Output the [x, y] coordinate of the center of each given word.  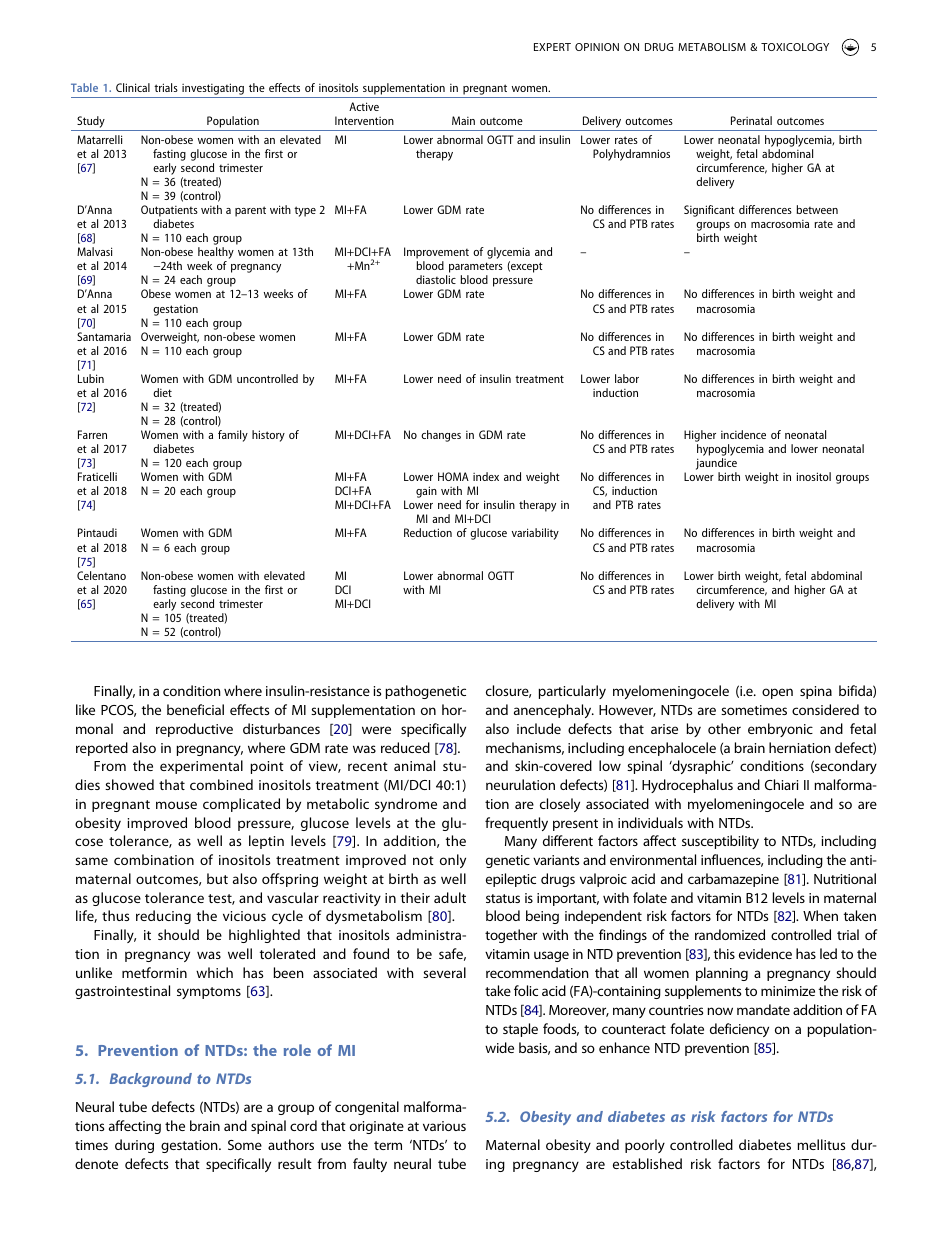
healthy [216, 254]
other [724, 728]
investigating [213, 89]
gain [426, 492]
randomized [730, 934]
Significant [709, 211]
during [134, 1146]
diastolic [436, 279]
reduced [405, 747]
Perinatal [751, 120]
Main [463, 120]
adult [450, 897]
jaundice [716, 465]
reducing [163, 917]
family [233, 436]
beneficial [195, 709]
